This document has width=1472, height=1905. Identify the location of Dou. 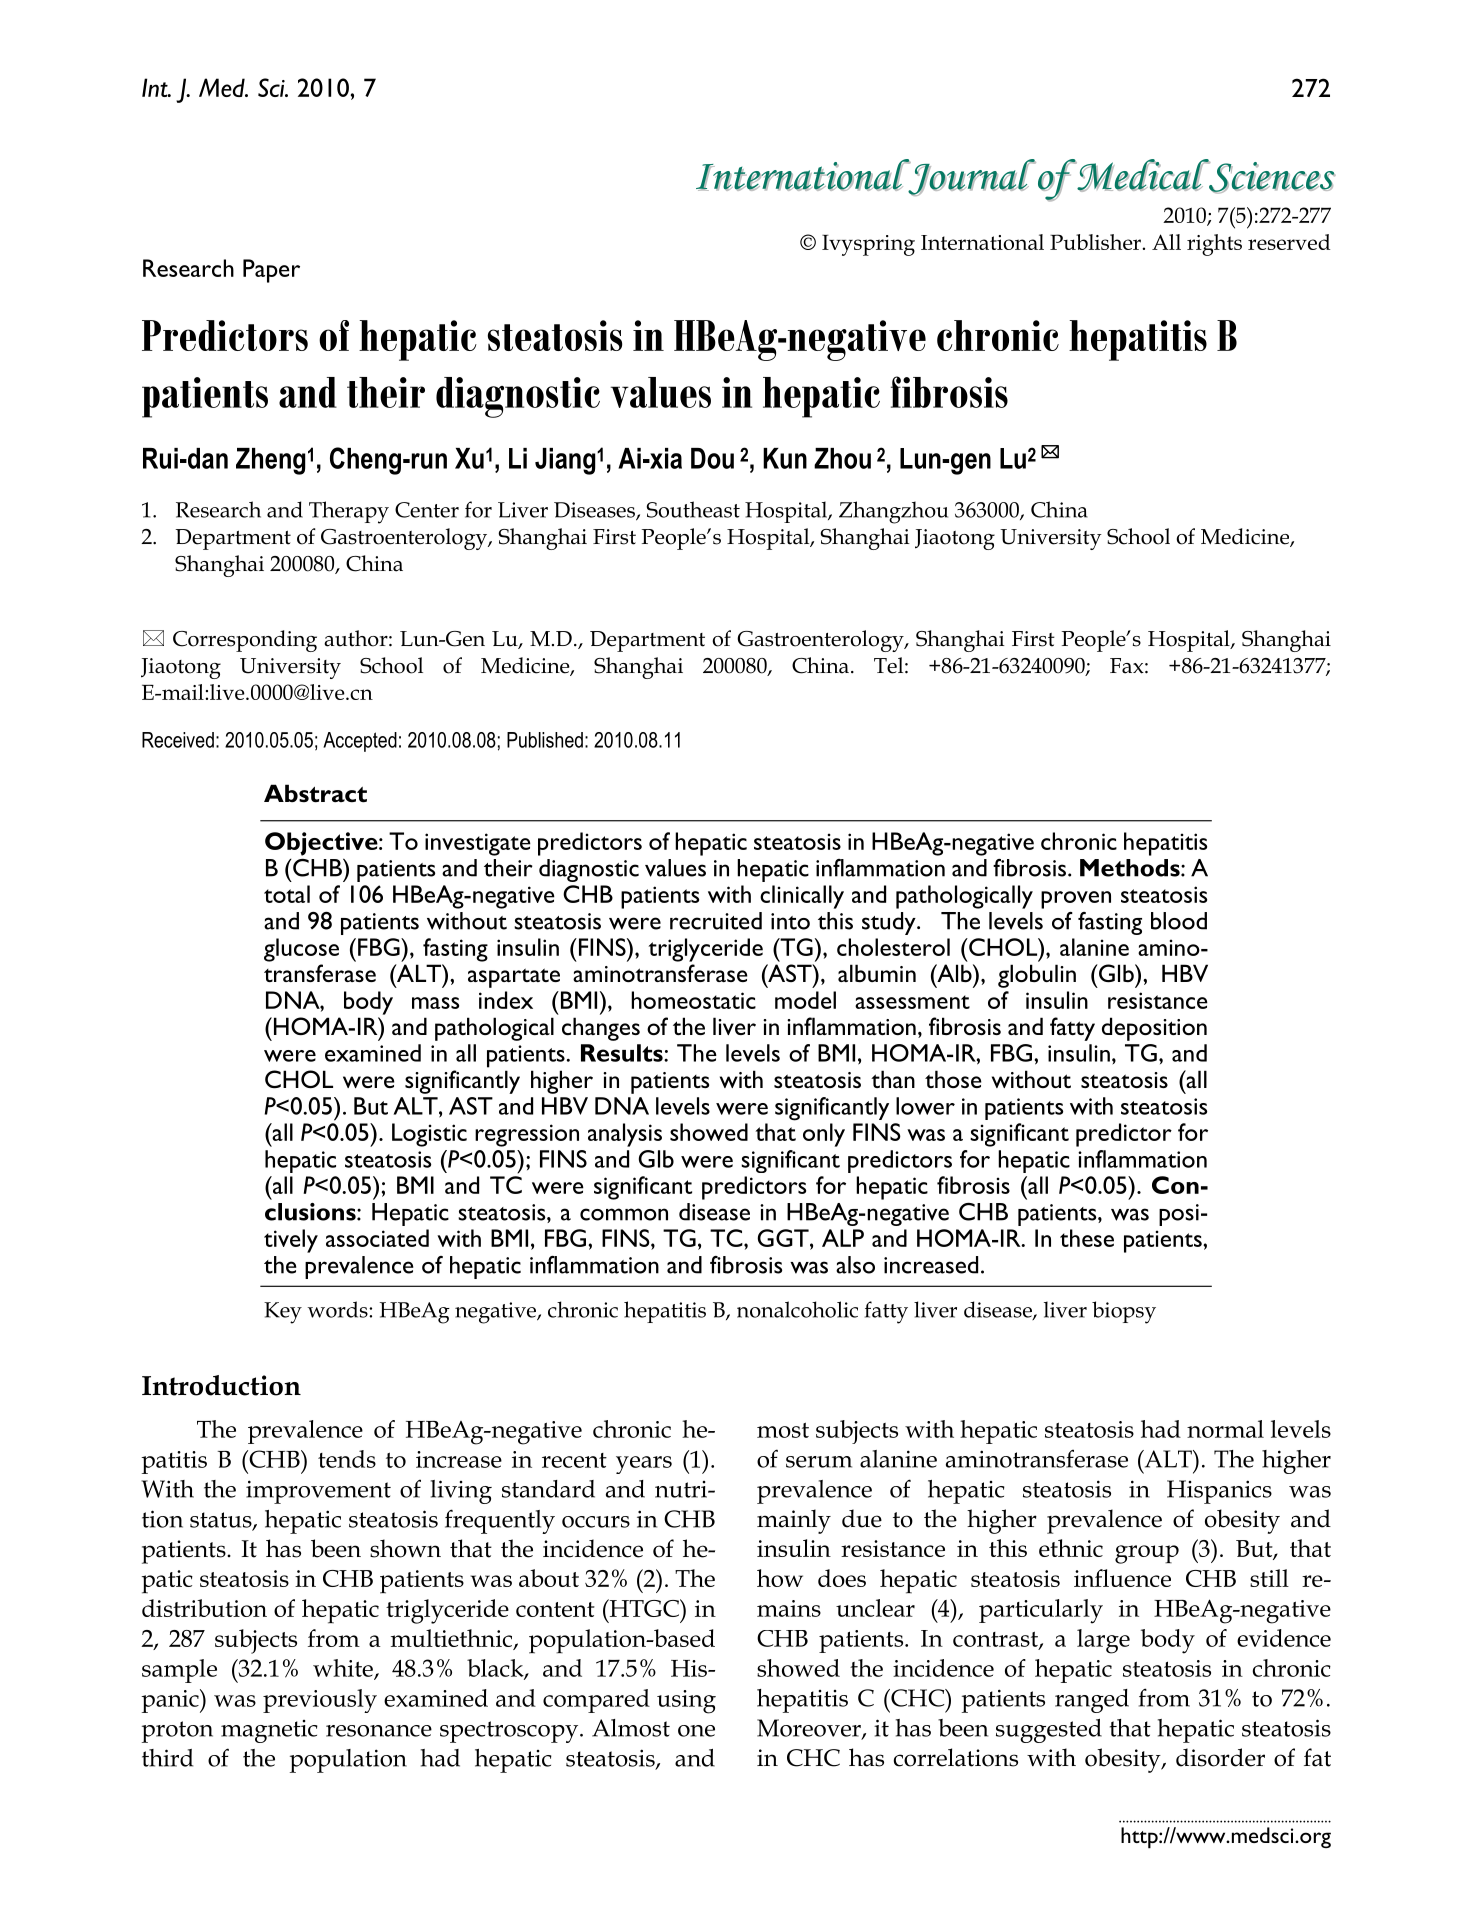
(712, 458).
